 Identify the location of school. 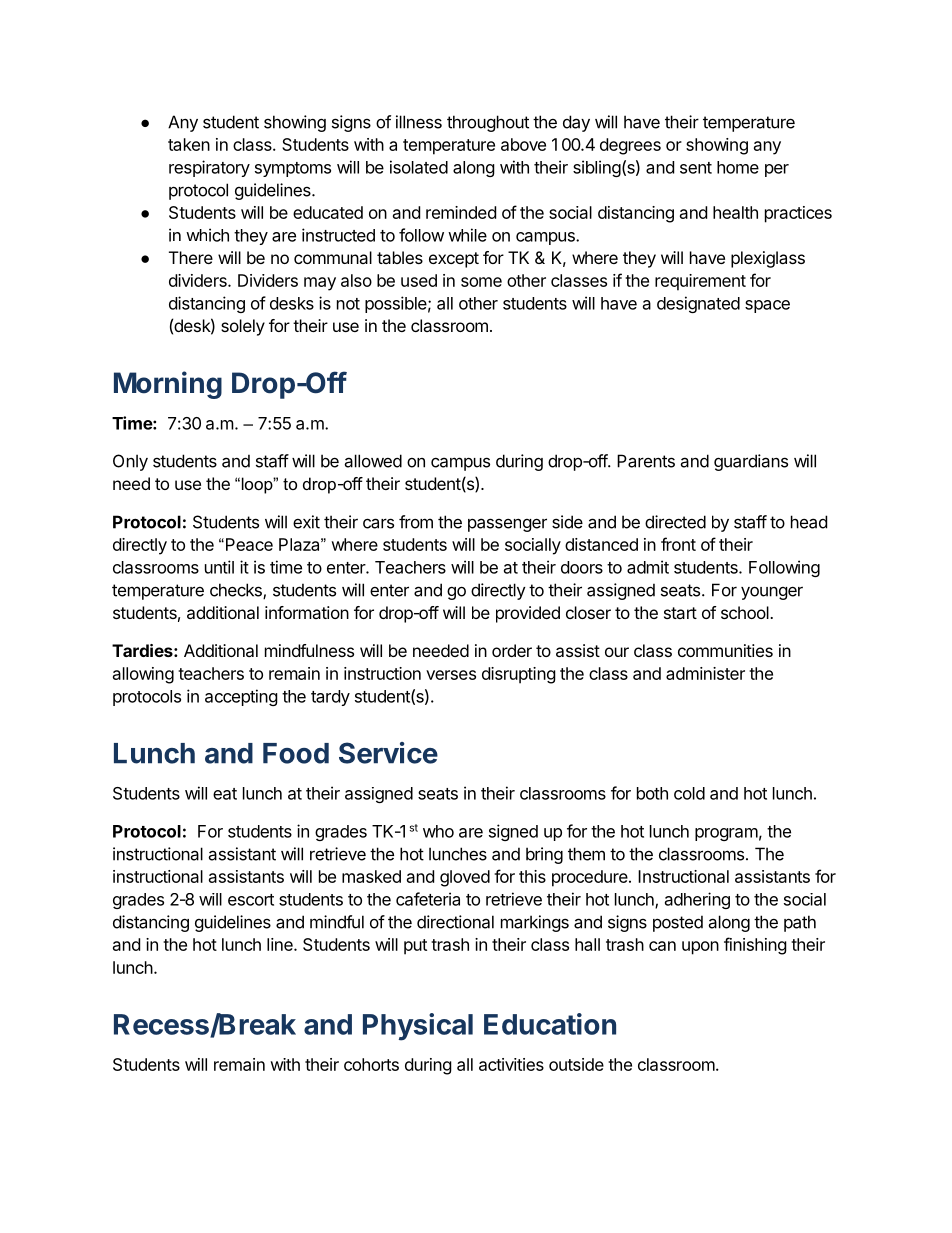
(746, 612).
